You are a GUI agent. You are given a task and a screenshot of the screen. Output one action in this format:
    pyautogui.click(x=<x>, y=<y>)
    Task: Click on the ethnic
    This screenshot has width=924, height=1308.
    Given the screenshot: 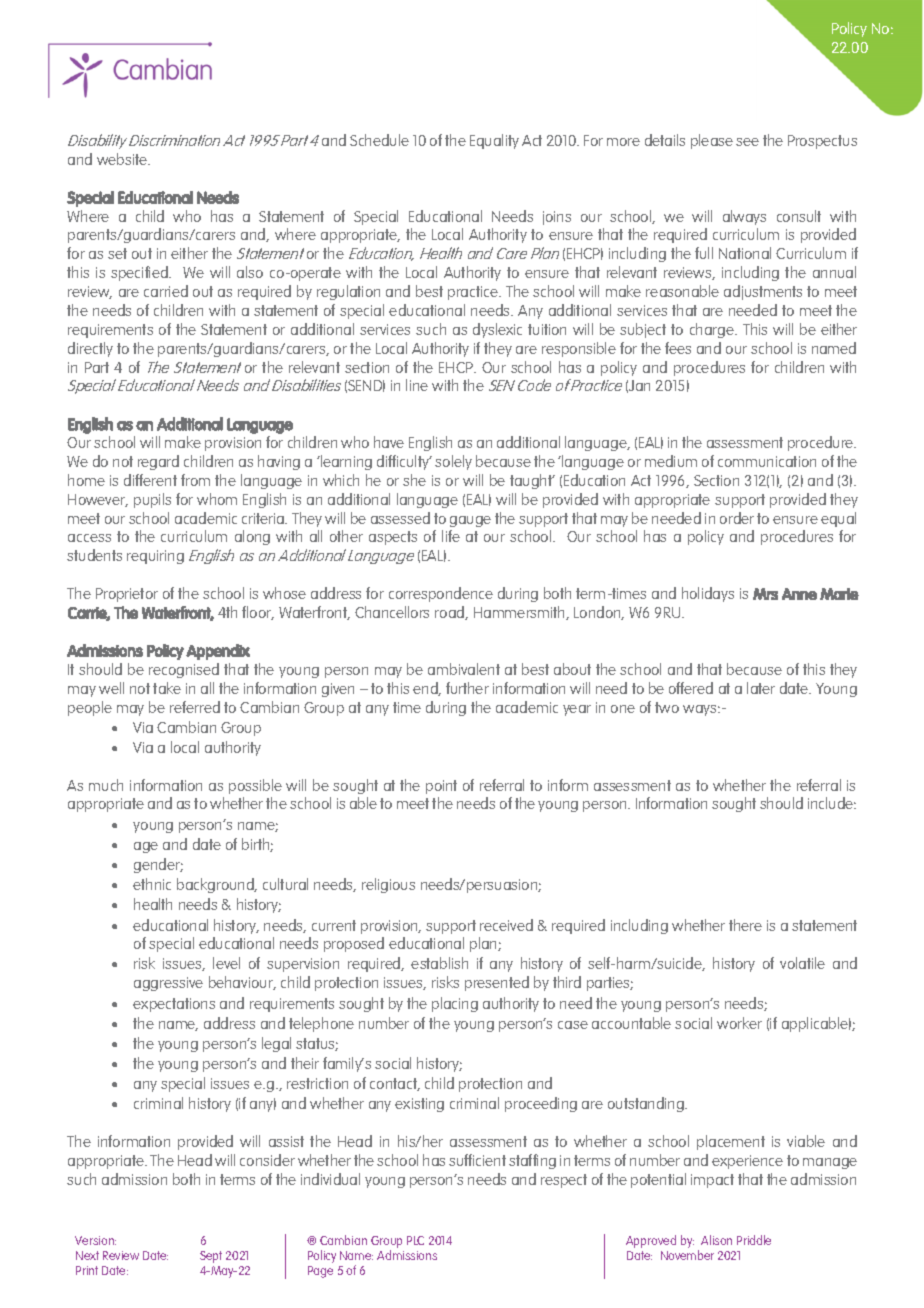 What is the action you would take?
    pyautogui.click(x=152, y=884)
